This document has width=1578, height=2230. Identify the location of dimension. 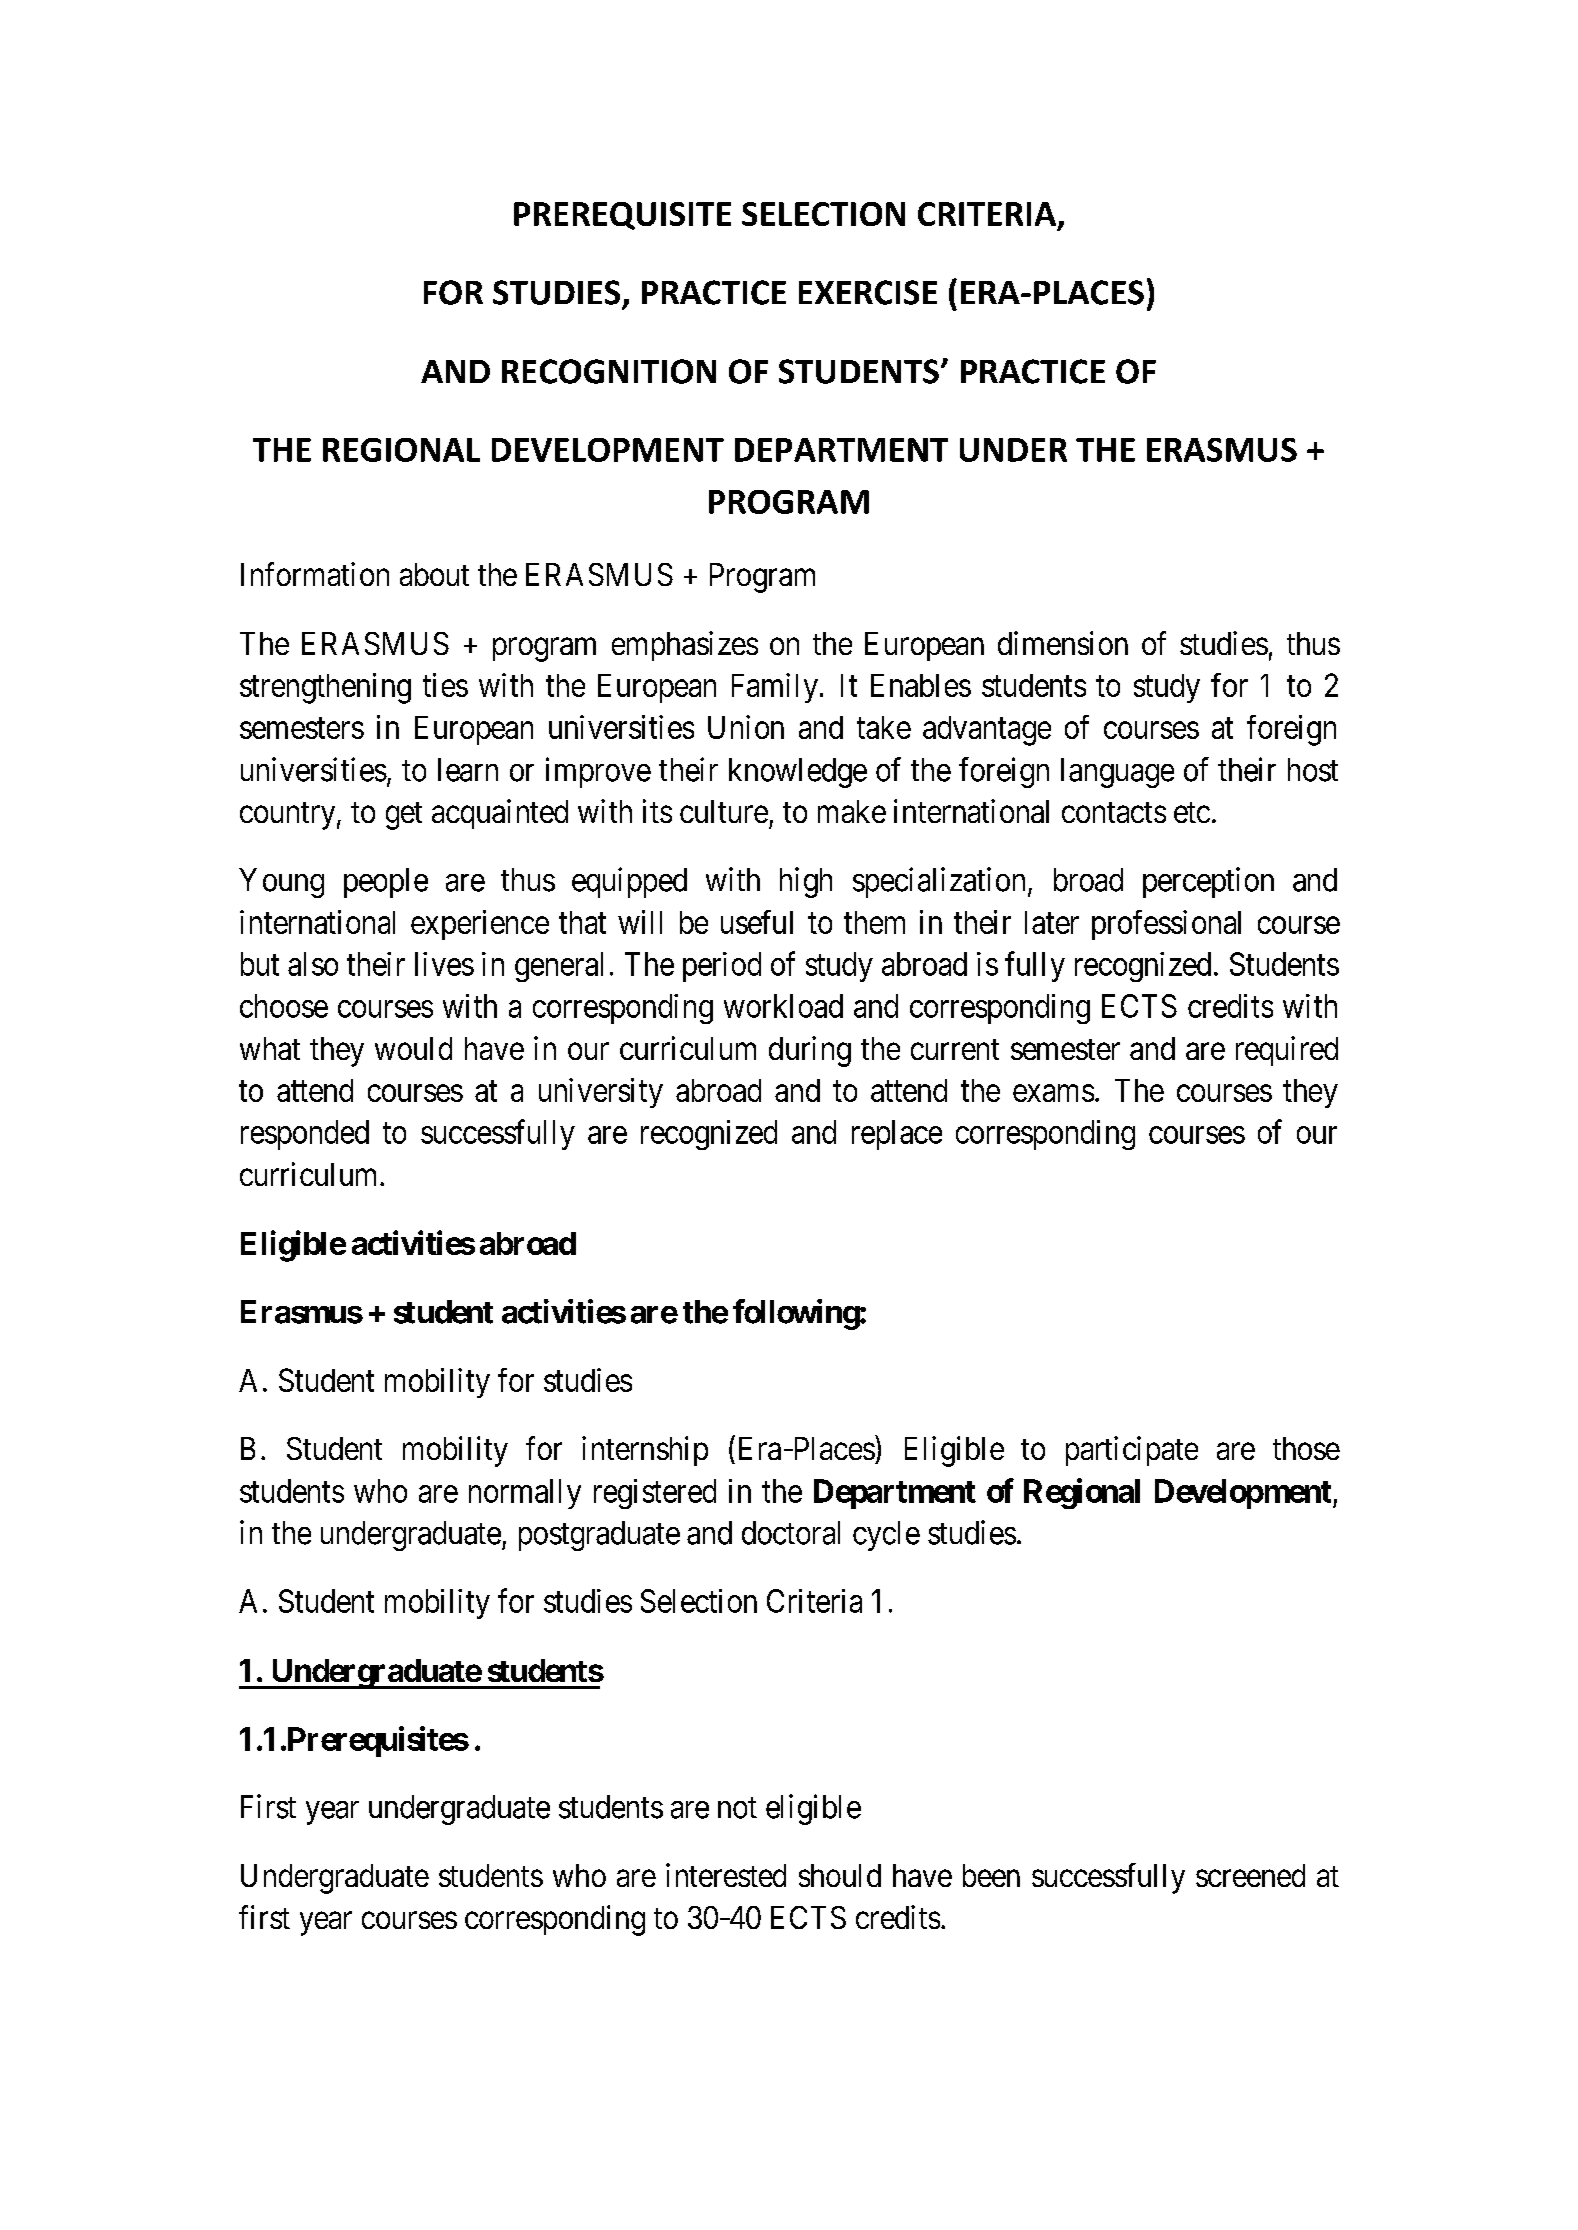
(1063, 643).
